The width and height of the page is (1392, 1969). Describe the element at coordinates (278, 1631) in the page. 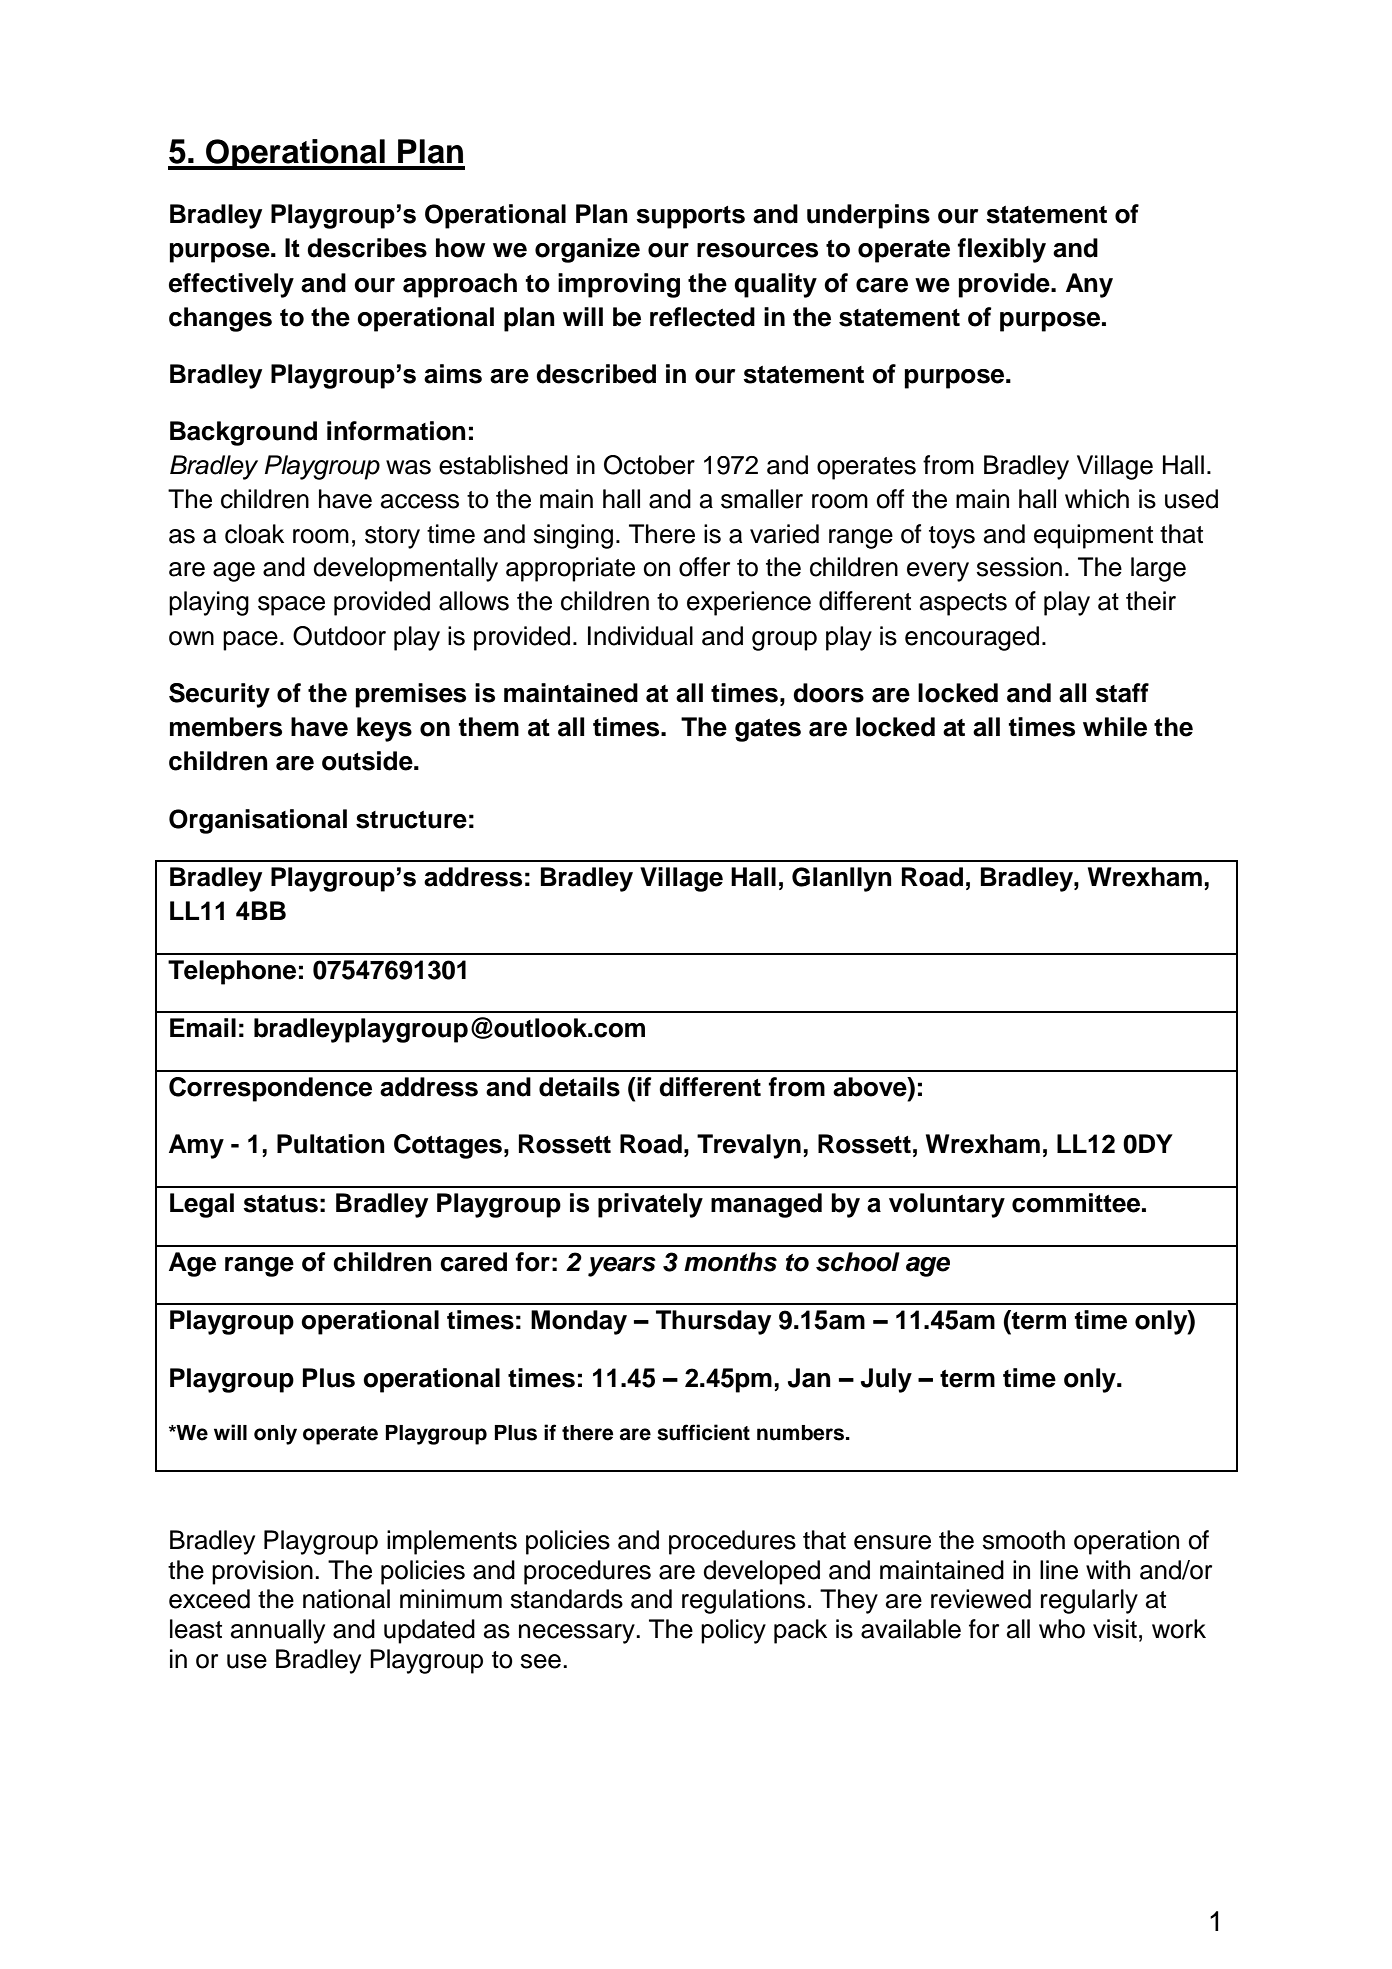

I see `annually` at that location.
